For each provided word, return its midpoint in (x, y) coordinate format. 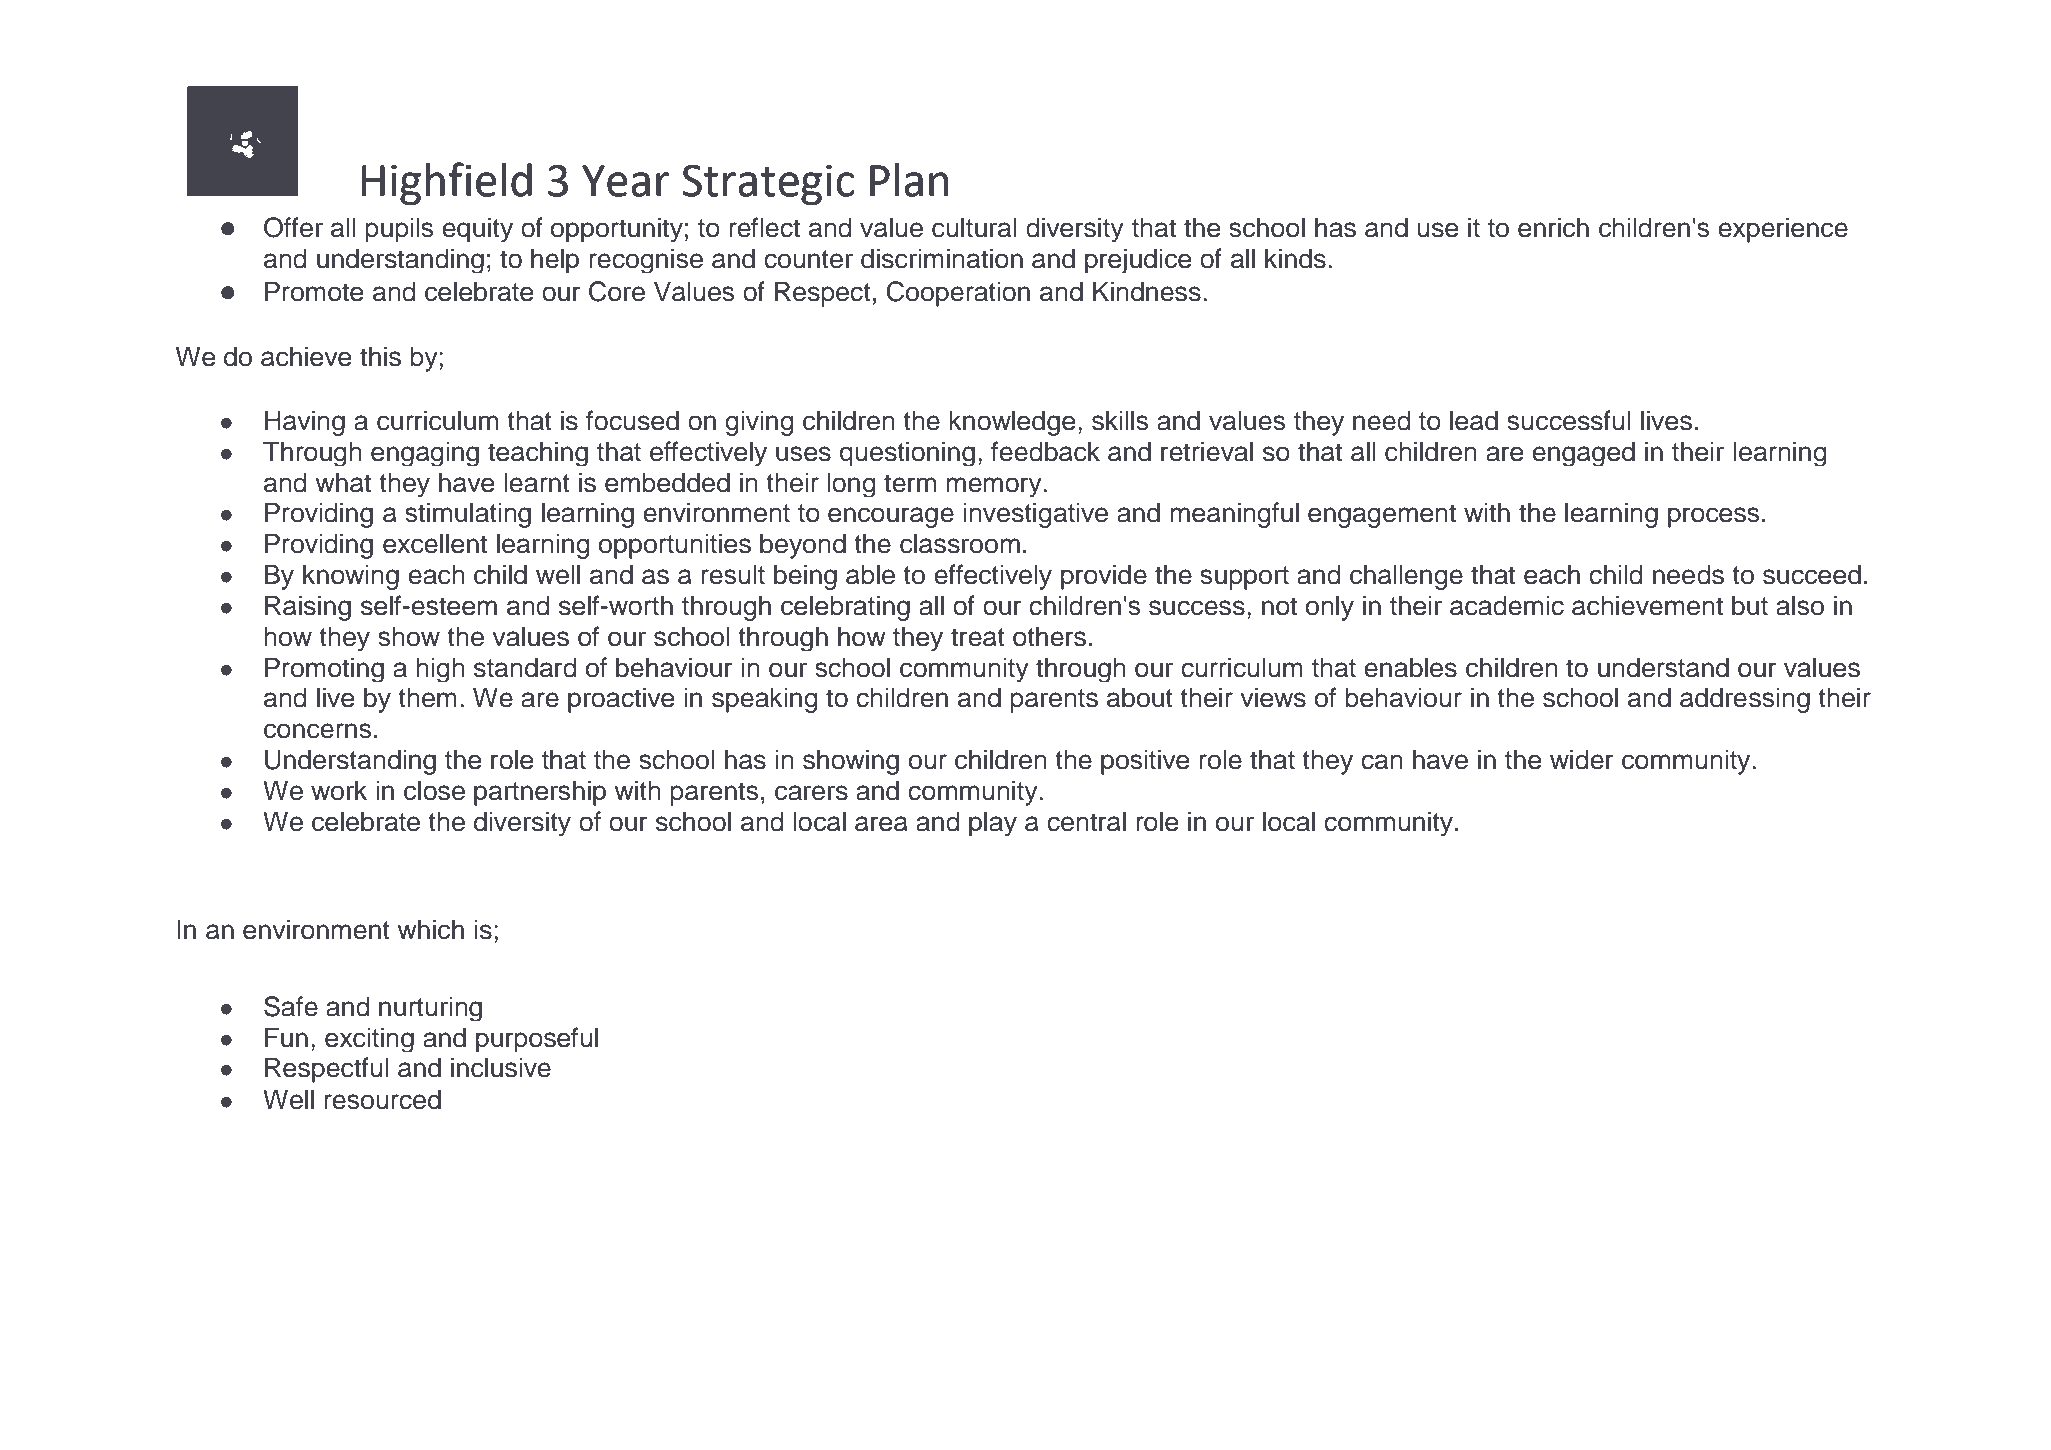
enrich (1553, 227)
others (1049, 636)
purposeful (537, 1039)
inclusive (501, 1067)
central (1086, 821)
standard (525, 667)
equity (477, 229)
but (1750, 605)
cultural (974, 227)
